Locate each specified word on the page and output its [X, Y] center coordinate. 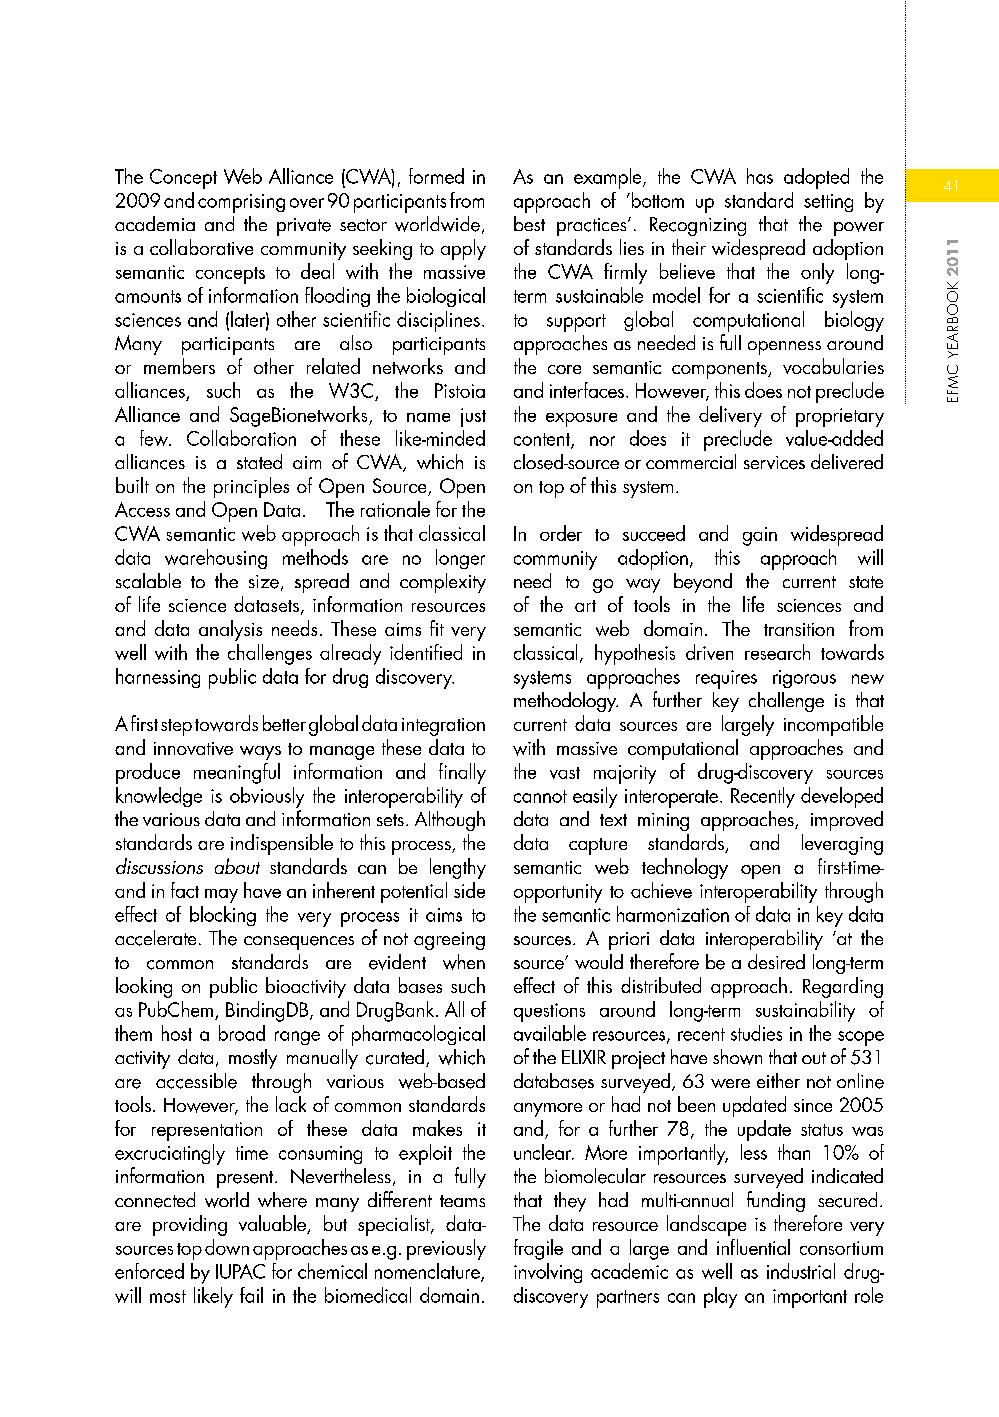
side [469, 890]
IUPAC [240, 1271]
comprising [241, 203]
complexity [443, 583]
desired [776, 962]
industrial [801, 1271]
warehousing [216, 559]
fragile [538, 1249]
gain [760, 536]
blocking [223, 916]
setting [828, 203]
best [529, 223]
